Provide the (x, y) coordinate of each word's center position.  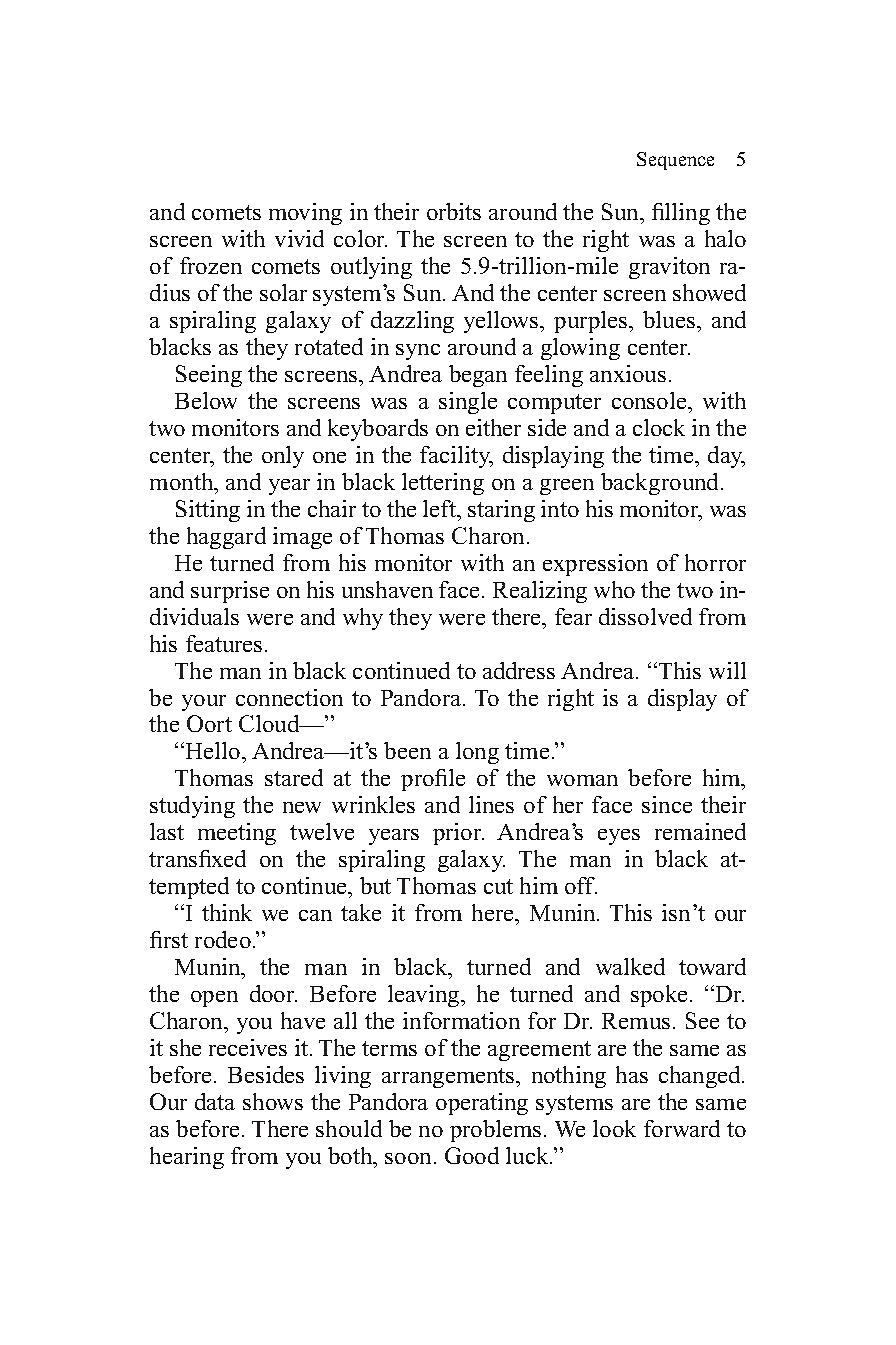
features (224, 643)
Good (472, 1155)
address (519, 670)
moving (305, 214)
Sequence (675, 161)
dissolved (645, 616)
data (215, 1101)
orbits (454, 211)
